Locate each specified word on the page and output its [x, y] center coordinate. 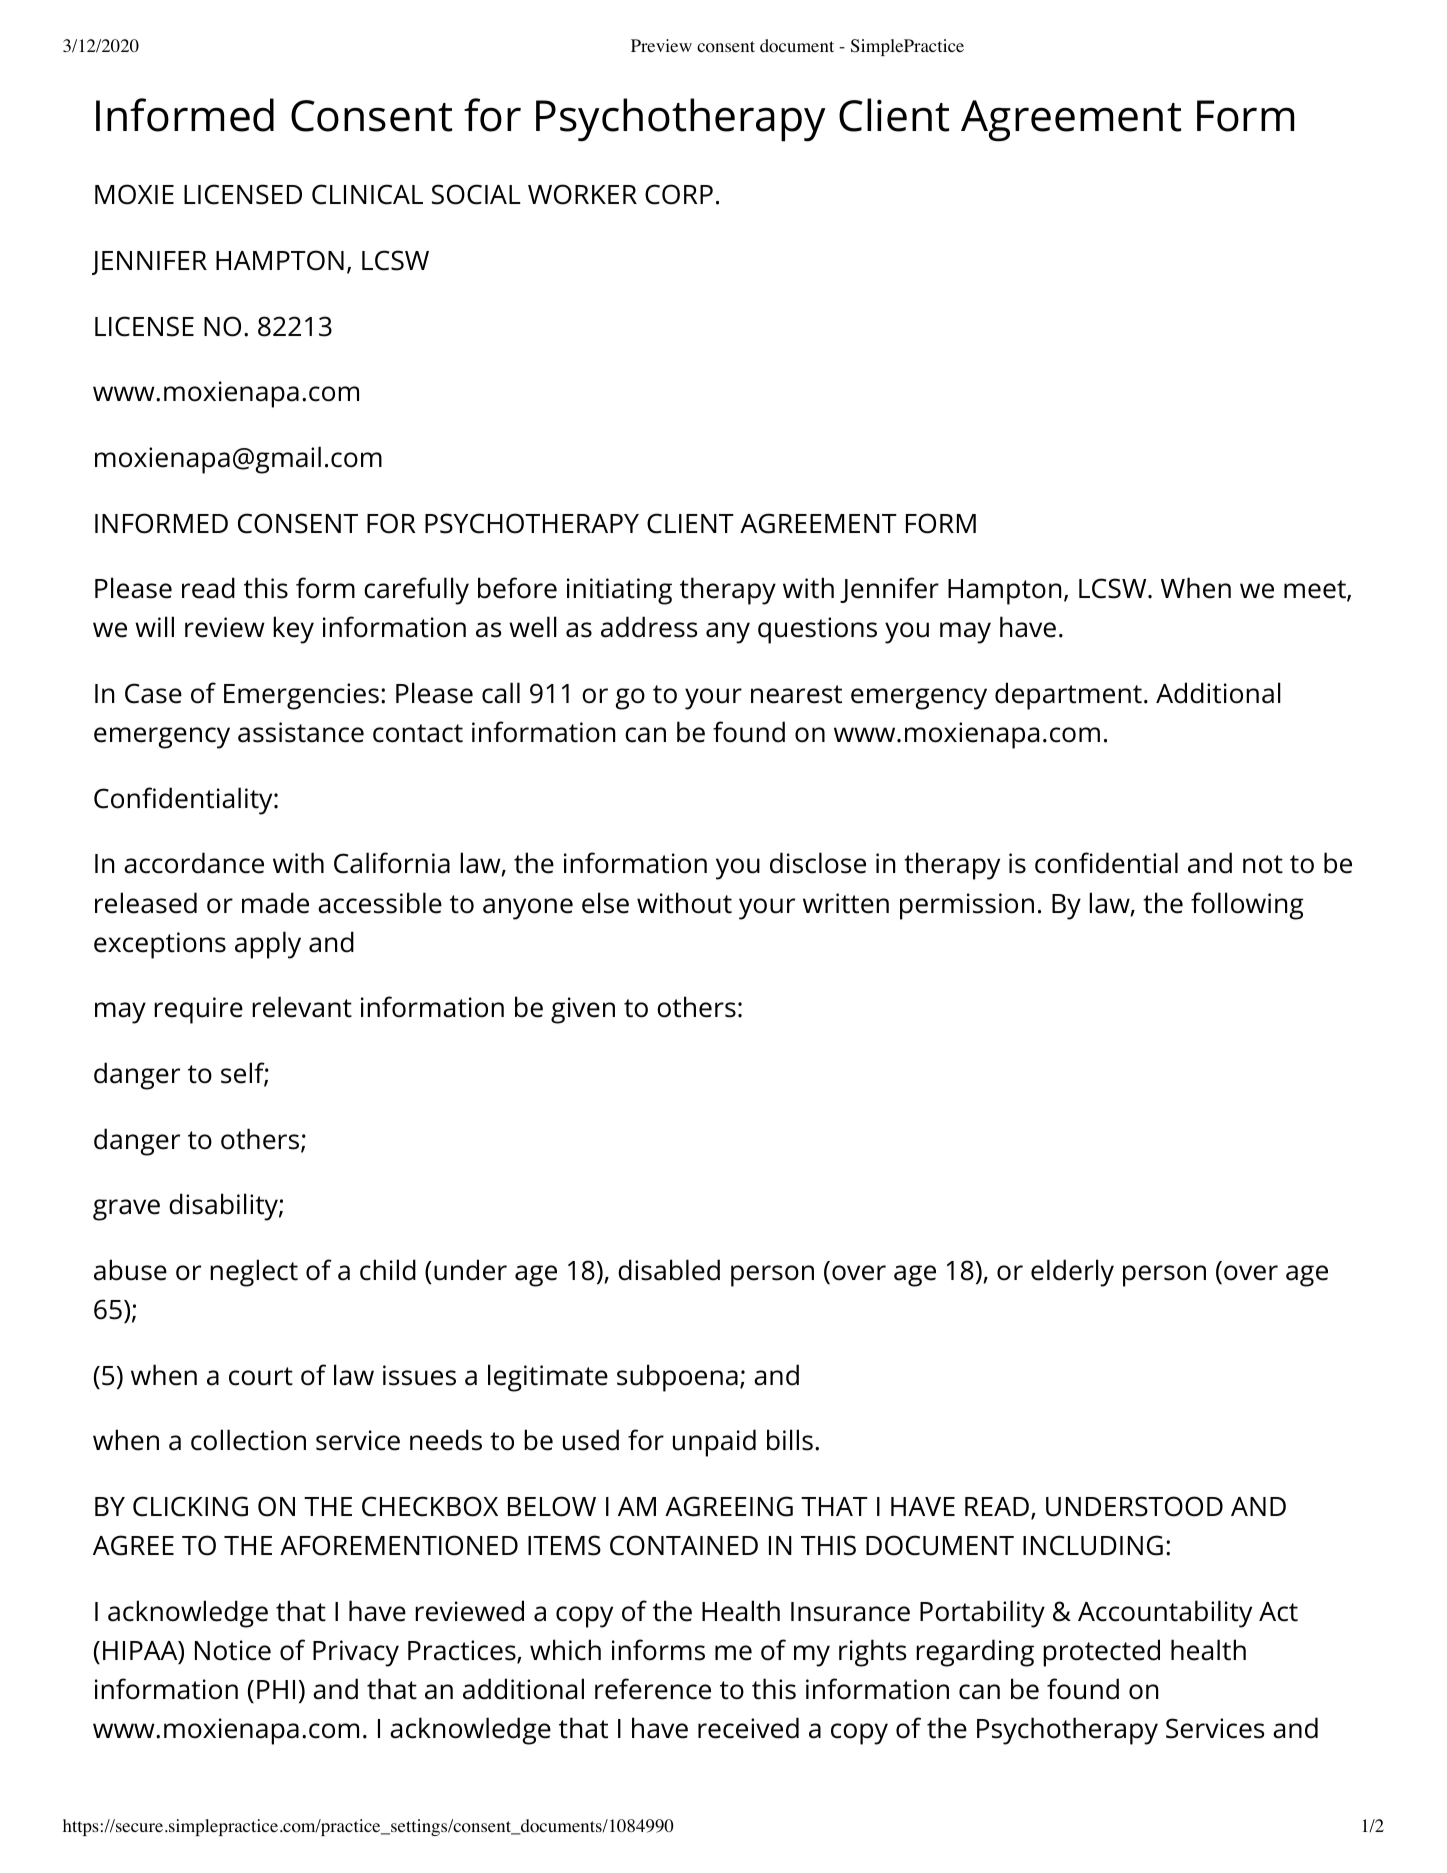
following [1247, 906]
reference [653, 1689]
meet [1315, 589]
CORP [679, 194]
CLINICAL [367, 194]
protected [1101, 1653]
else [605, 903]
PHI [276, 1689]
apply [268, 945]
